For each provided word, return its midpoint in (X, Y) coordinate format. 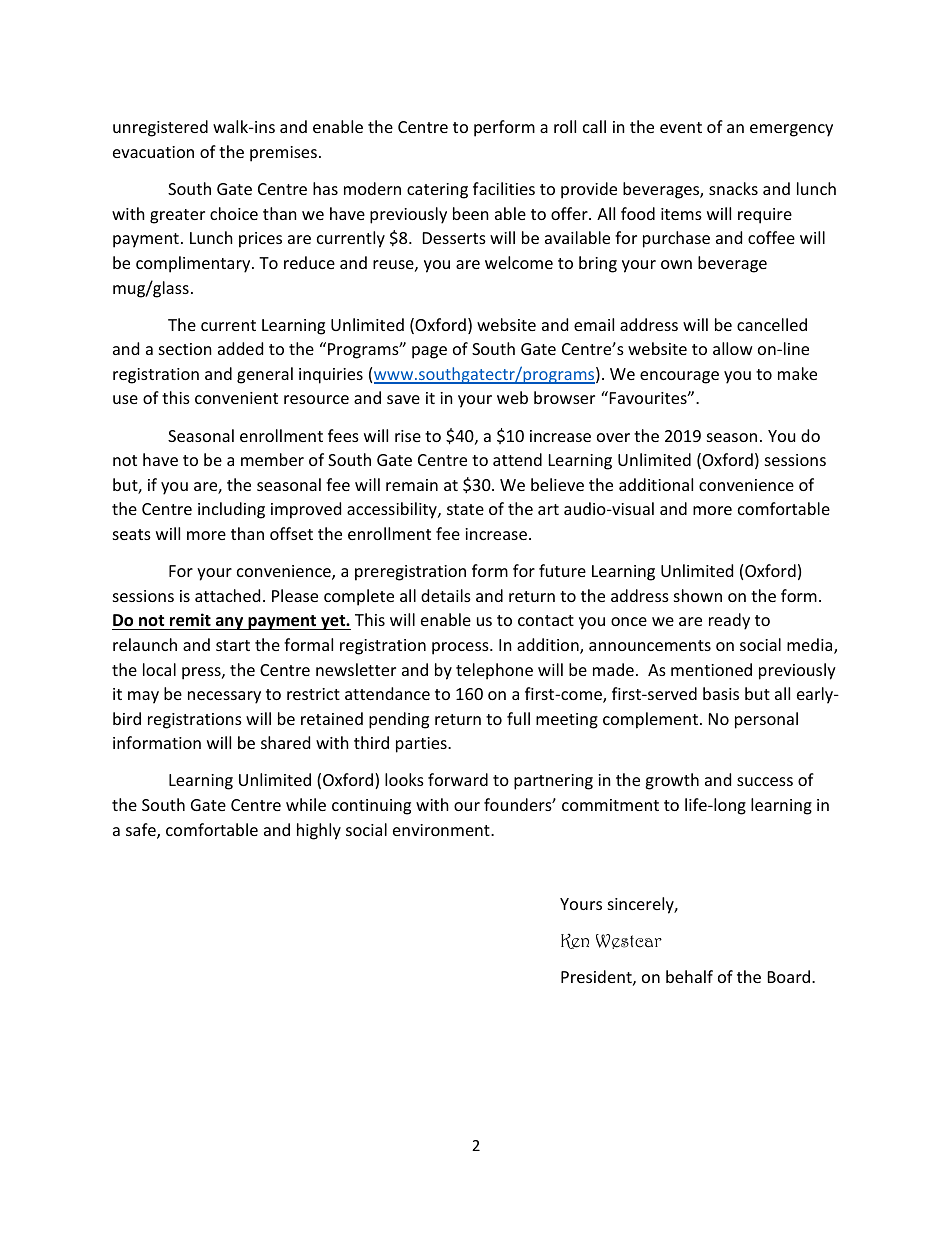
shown (698, 595)
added (240, 348)
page (429, 352)
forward (458, 779)
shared (285, 742)
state (465, 509)
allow (733, 348)
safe (142, 831)
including (231, 510)
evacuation (153, 152)
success (765, 781)
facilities (504, 188)
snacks (733, 188)
